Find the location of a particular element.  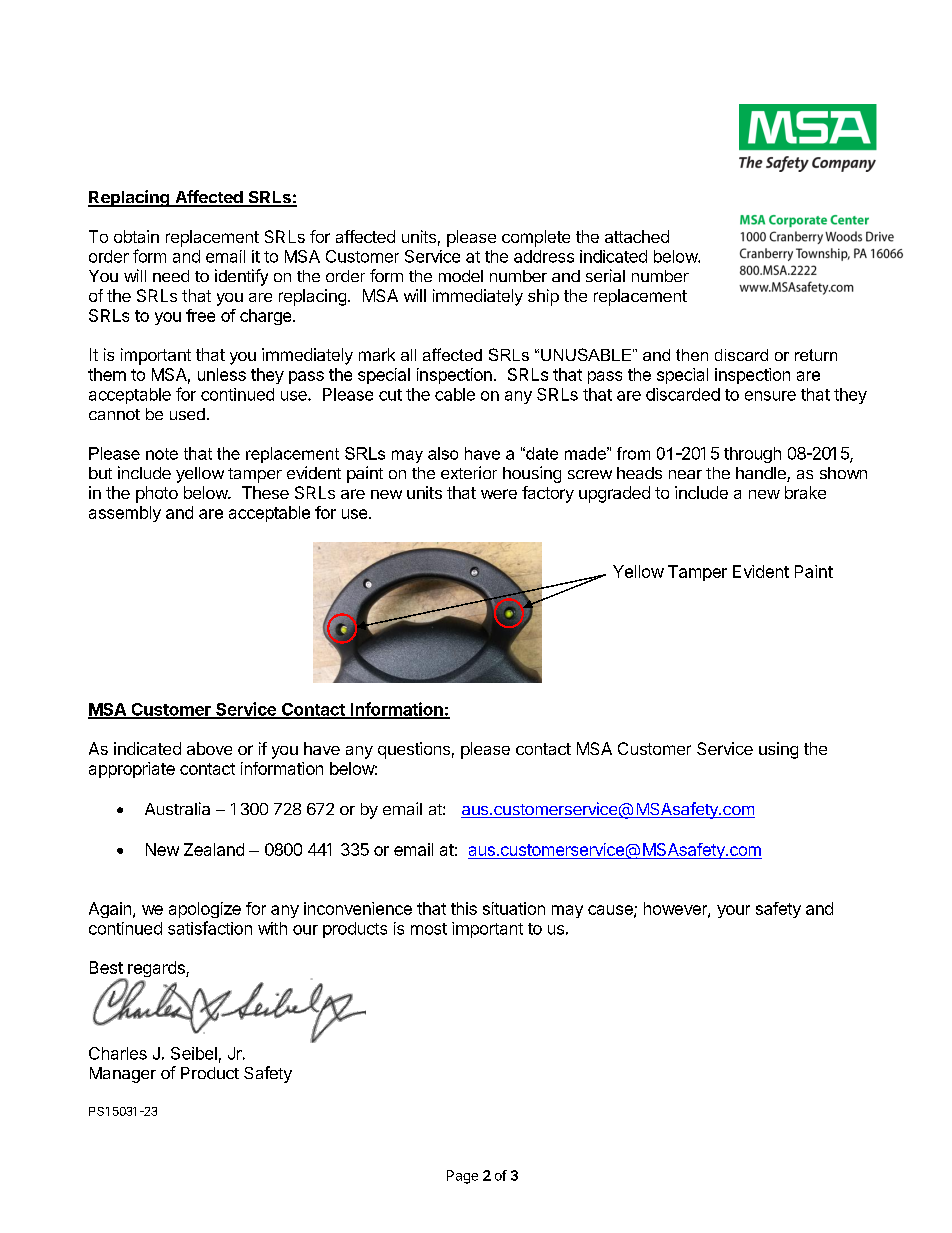

questions is located at coordinates (414, 750).
